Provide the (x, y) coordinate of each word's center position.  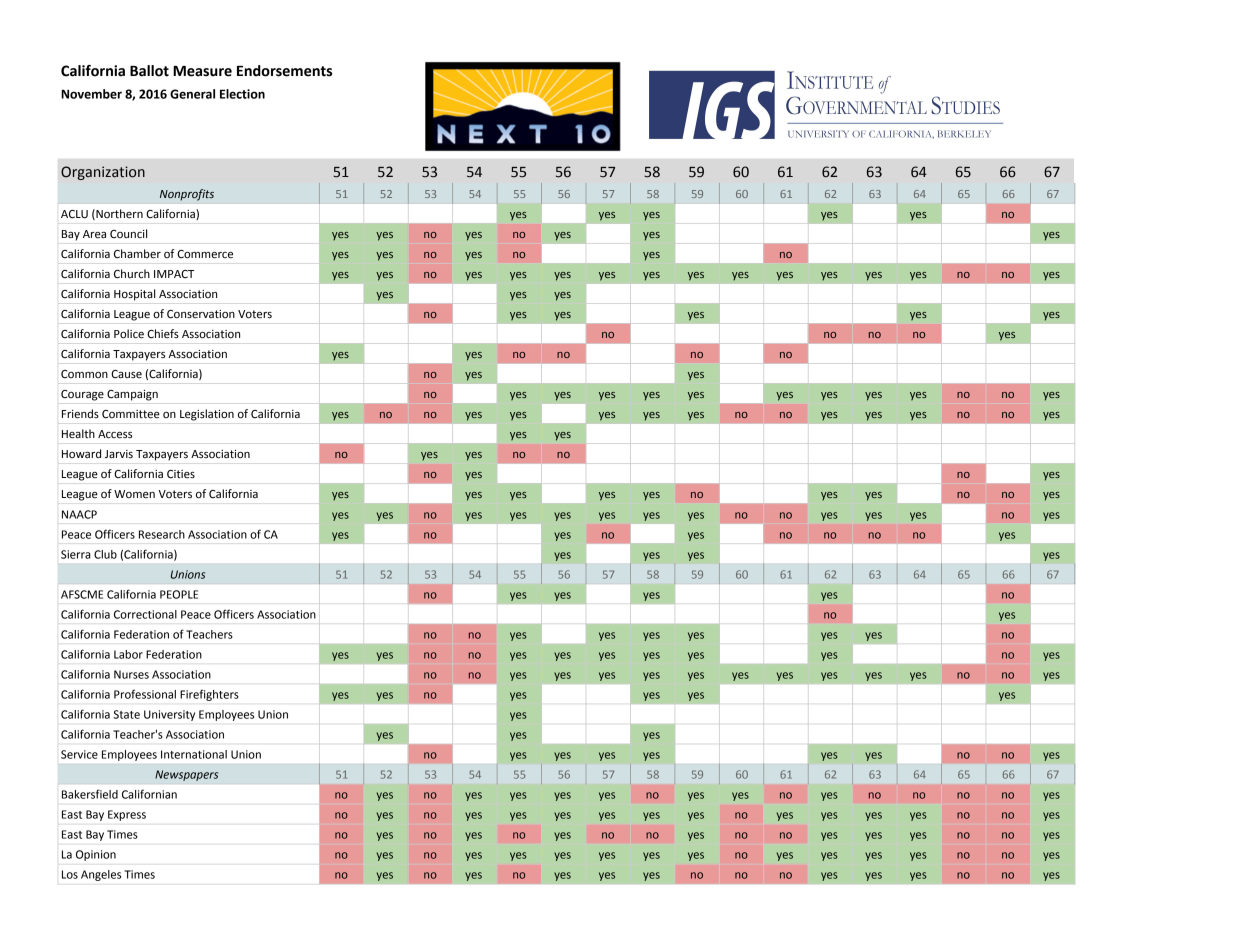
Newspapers (186, 775)
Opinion (96, 855)
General (192, 94)
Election (242, 94)
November (91, 94)
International (194, 754)
